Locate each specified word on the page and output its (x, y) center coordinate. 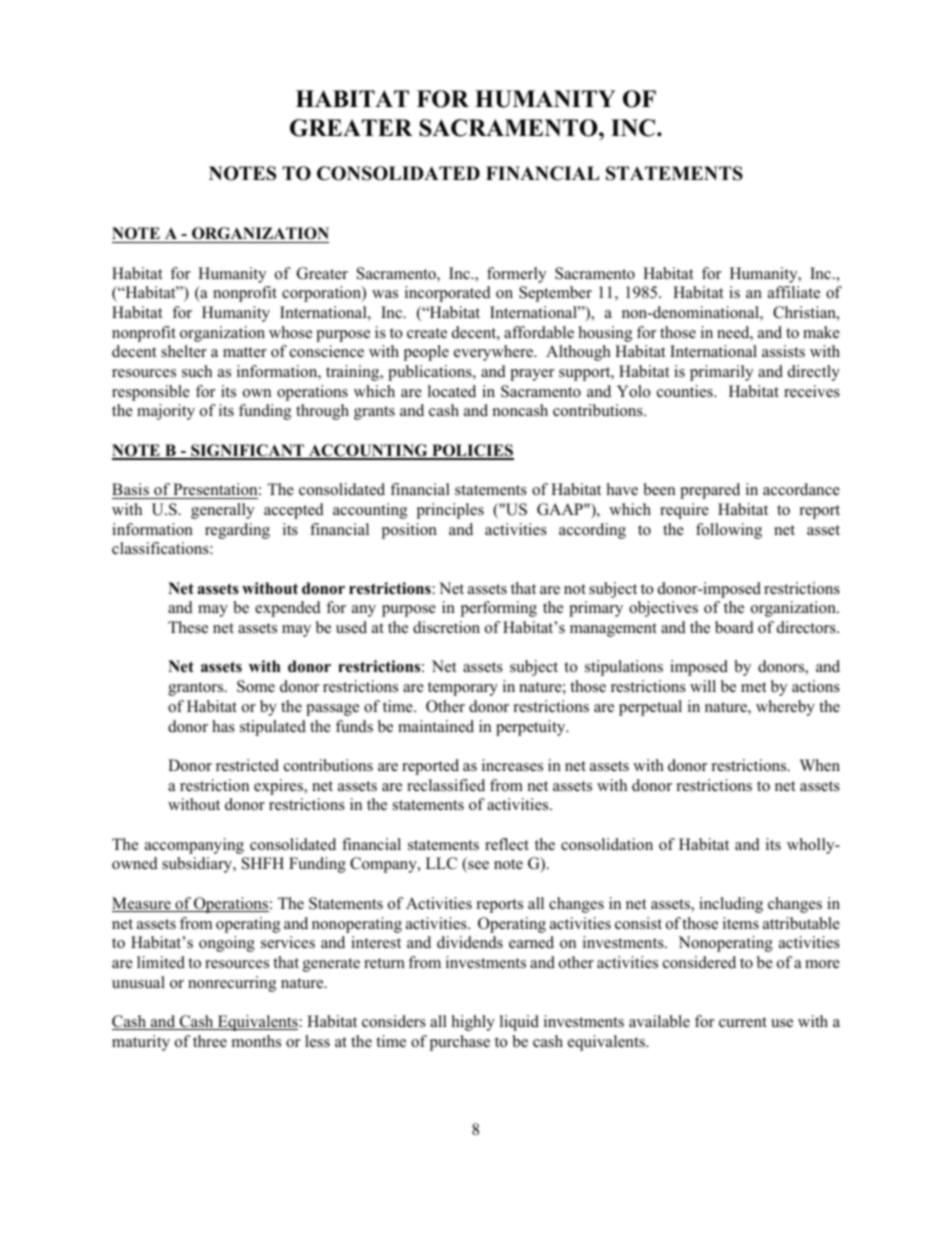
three (210, 1041)
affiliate (794, 292)
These (188, 627)
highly (473, 1023)
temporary (463, 689)
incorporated (448, 294)
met (753, 687)
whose (290, 332)
